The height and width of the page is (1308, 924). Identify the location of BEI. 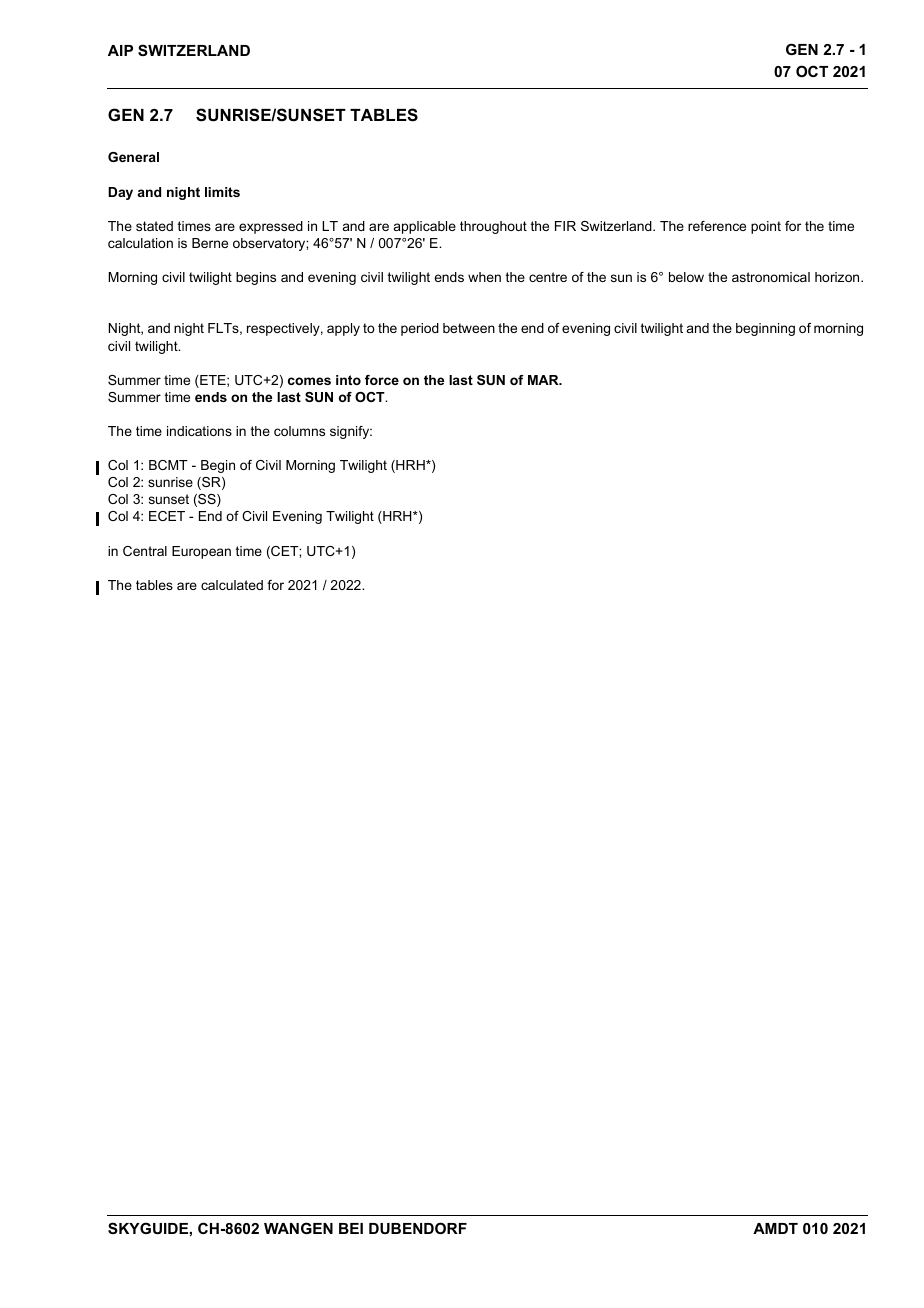
(351, 1228).
